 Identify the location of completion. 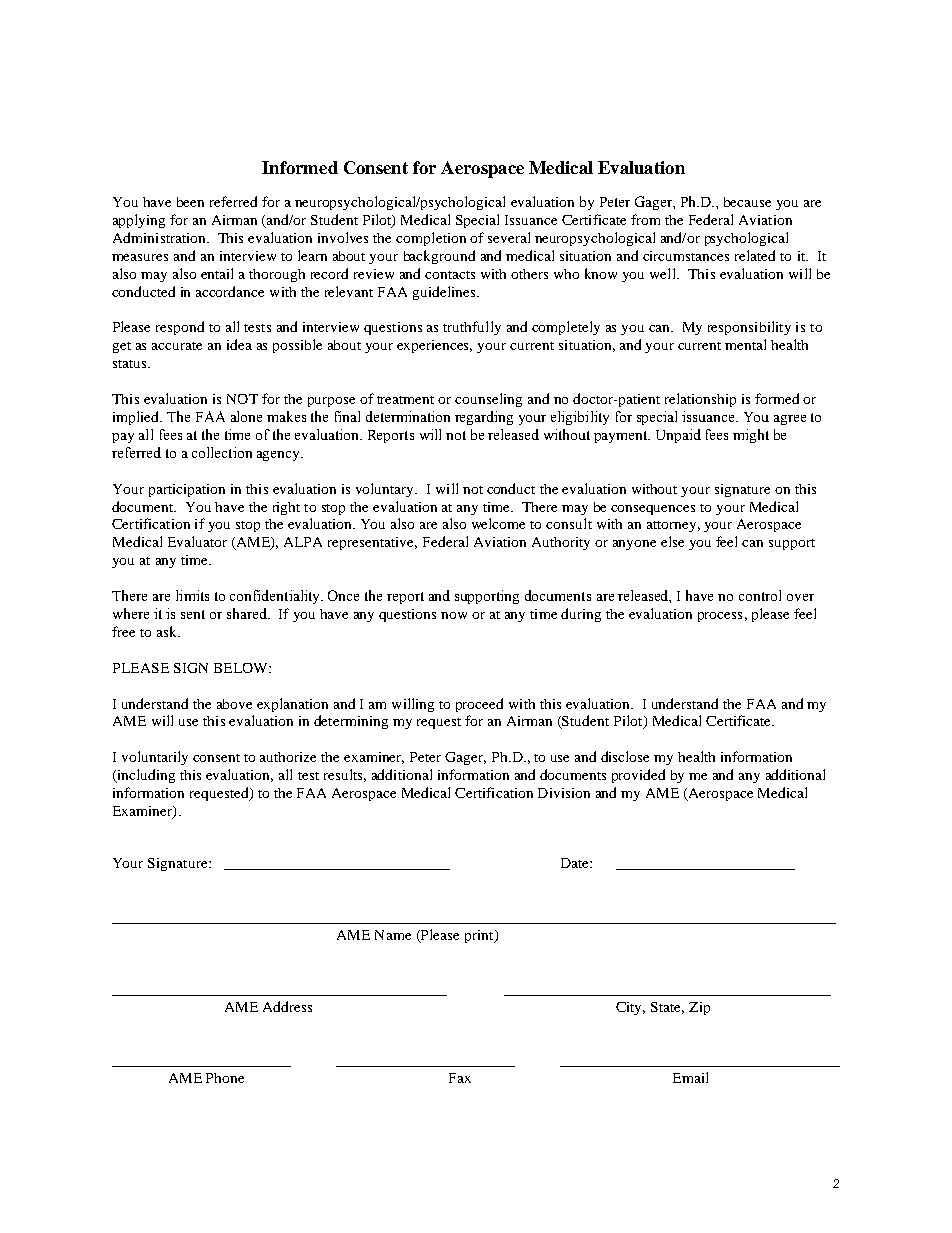
(431, 239).
